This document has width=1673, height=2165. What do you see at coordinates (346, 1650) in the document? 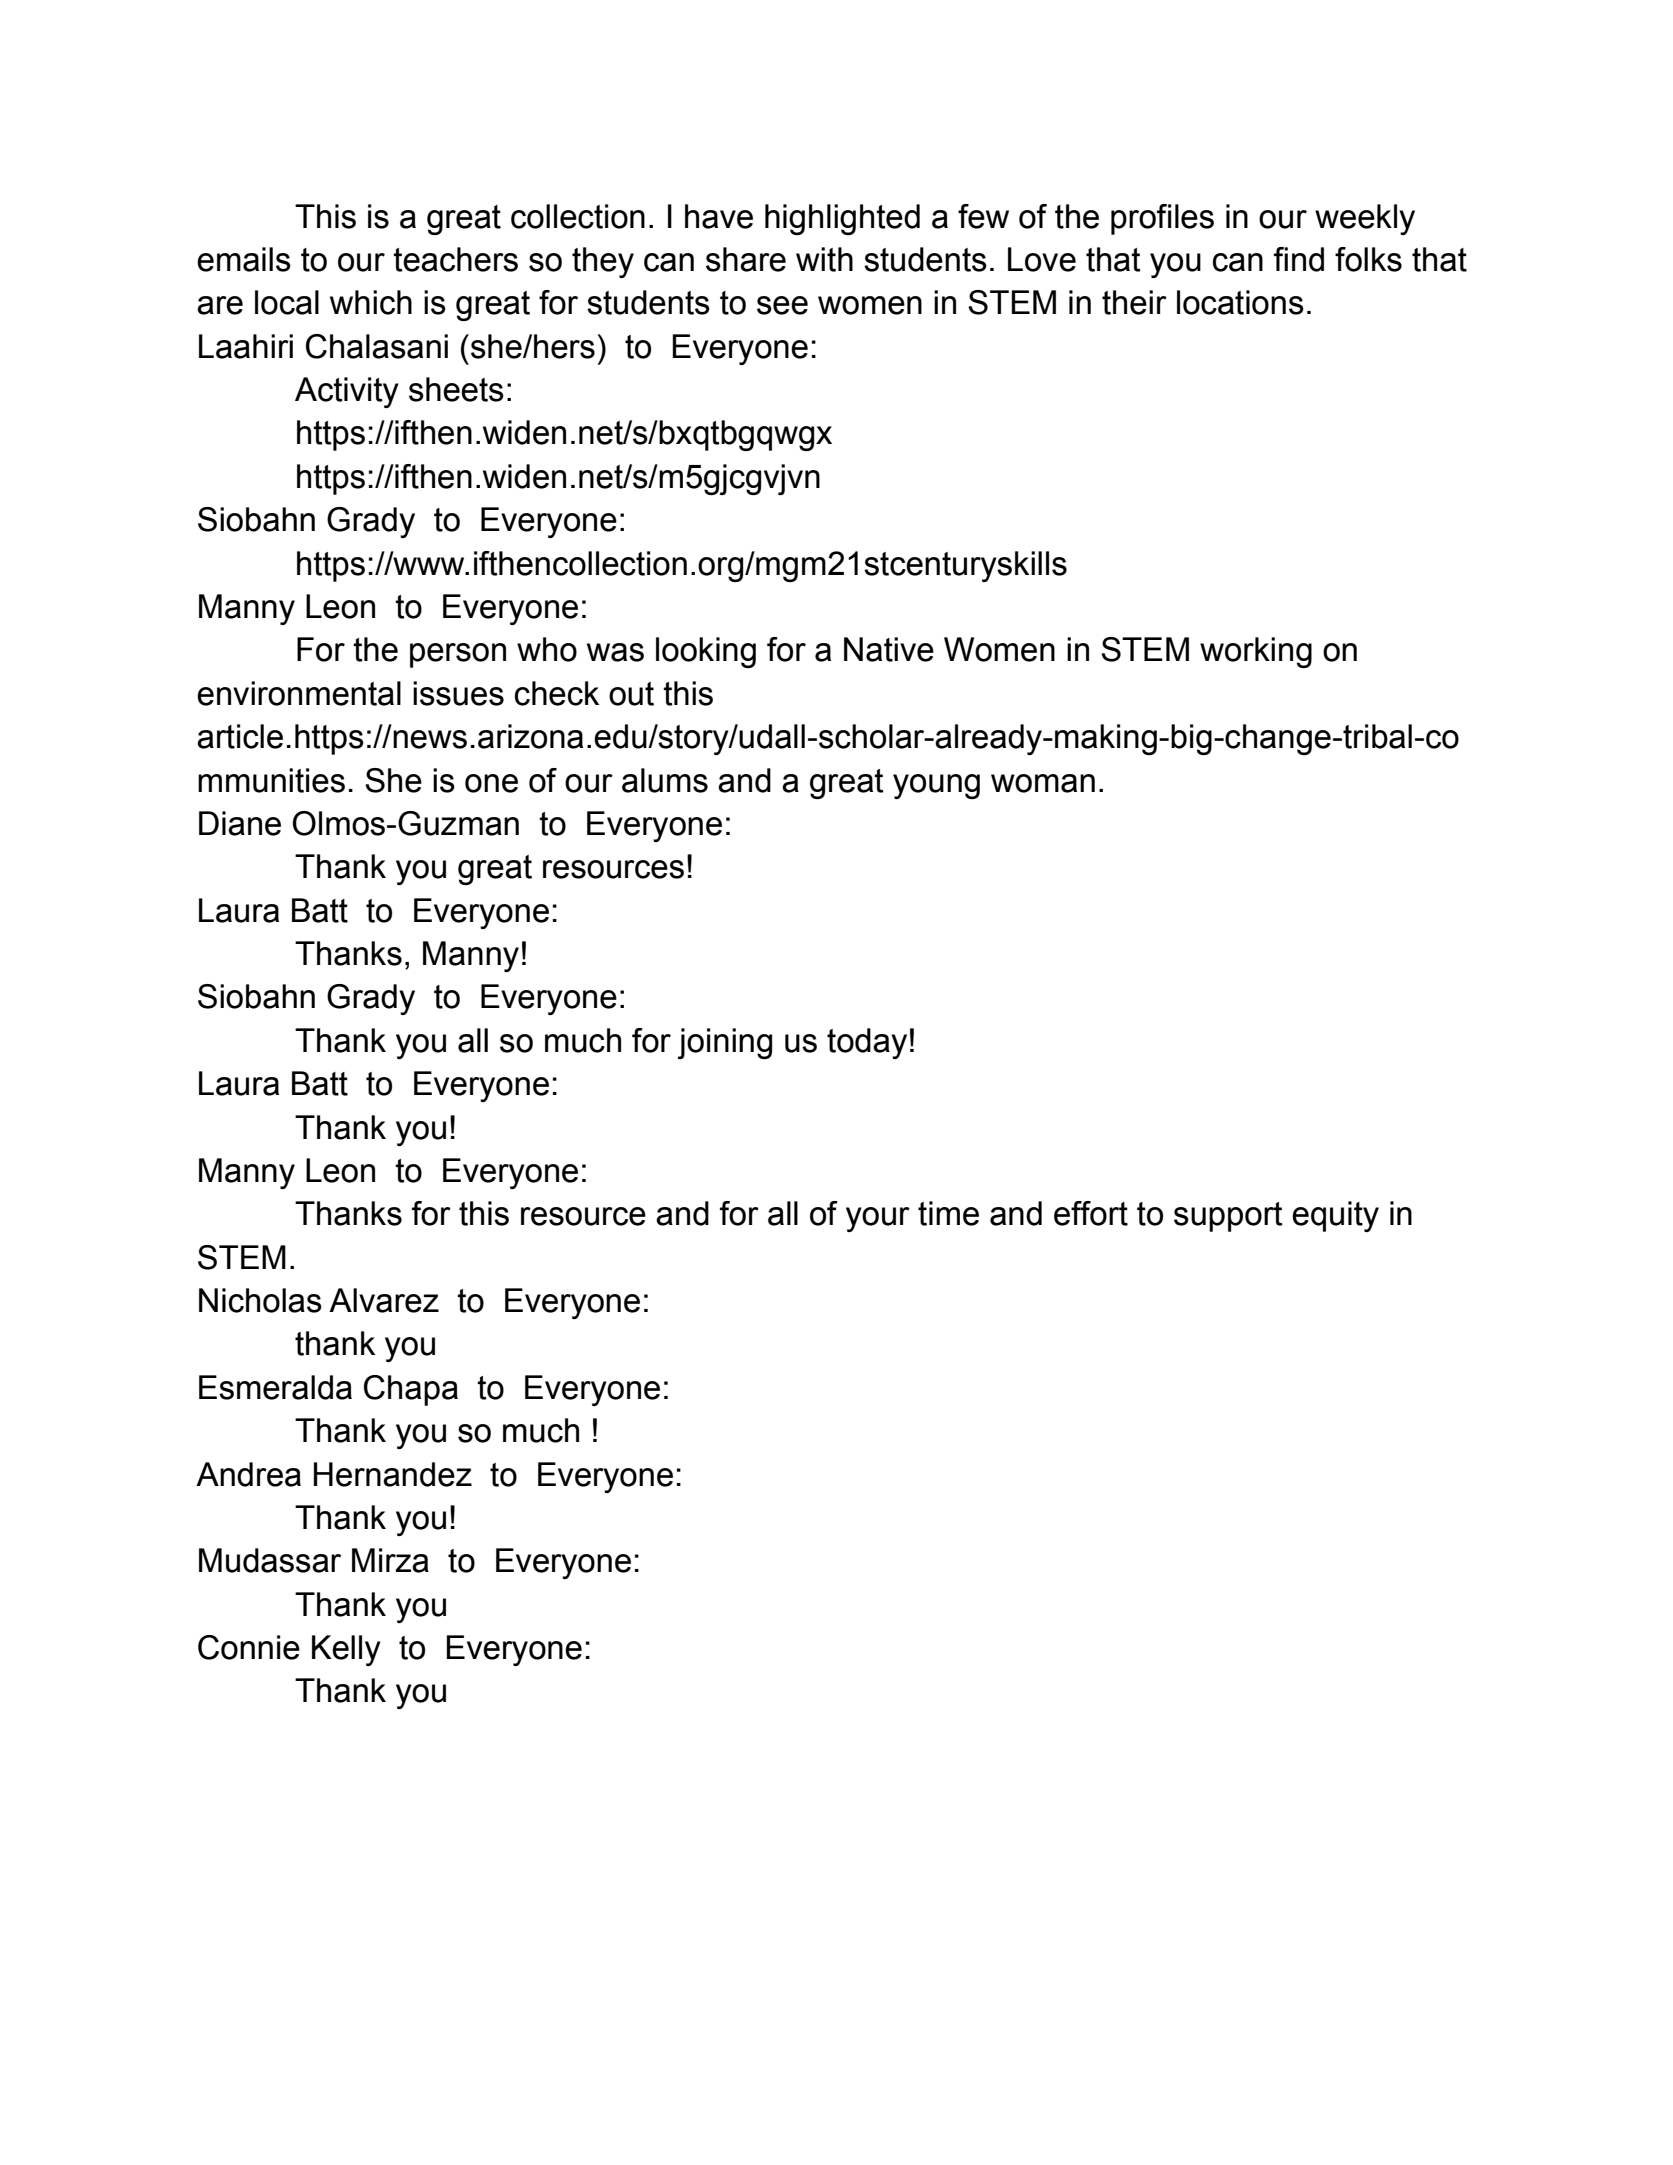
I see `Kelly` at bounding box center [346, 1650].
